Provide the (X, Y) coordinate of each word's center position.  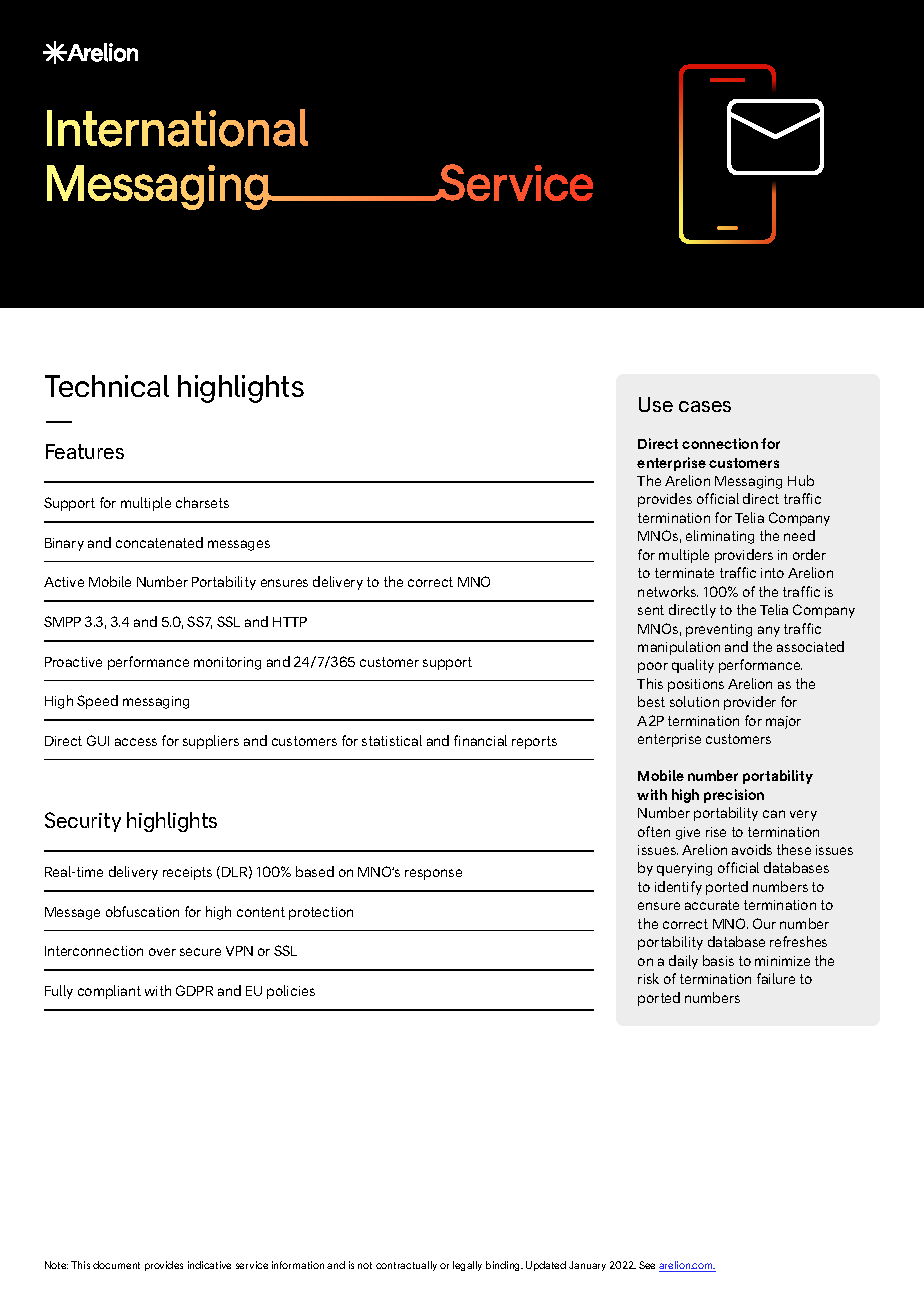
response (433, 874)
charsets (202, 502)
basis (718, 960)
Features (85, 451)
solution (694, 701)
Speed (97, 702)
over (162, 952)
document (116, 1265)
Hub (801, 480)
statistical (392, 740)
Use (656, 404)
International (177, 128)
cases (705, 406)
